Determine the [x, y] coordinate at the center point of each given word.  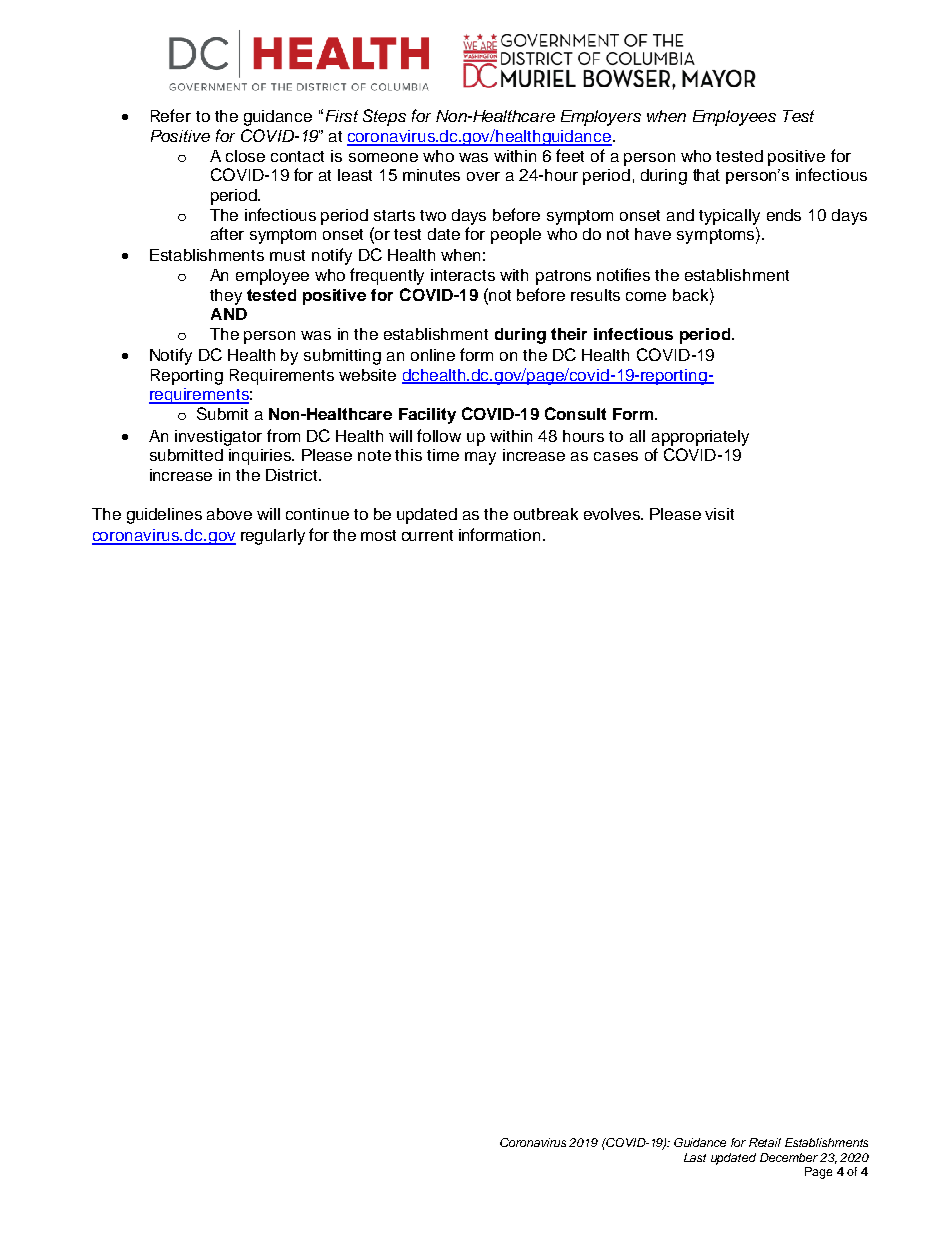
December [789, 1157]
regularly [273, 537]
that [706, 175]
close [245, 156]
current [427, 535]
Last [695, 1157]
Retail [765, 1142]
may [480, 458]
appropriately [700, 438]
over [483, 176]
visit [719, 514]
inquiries [261, 457]
